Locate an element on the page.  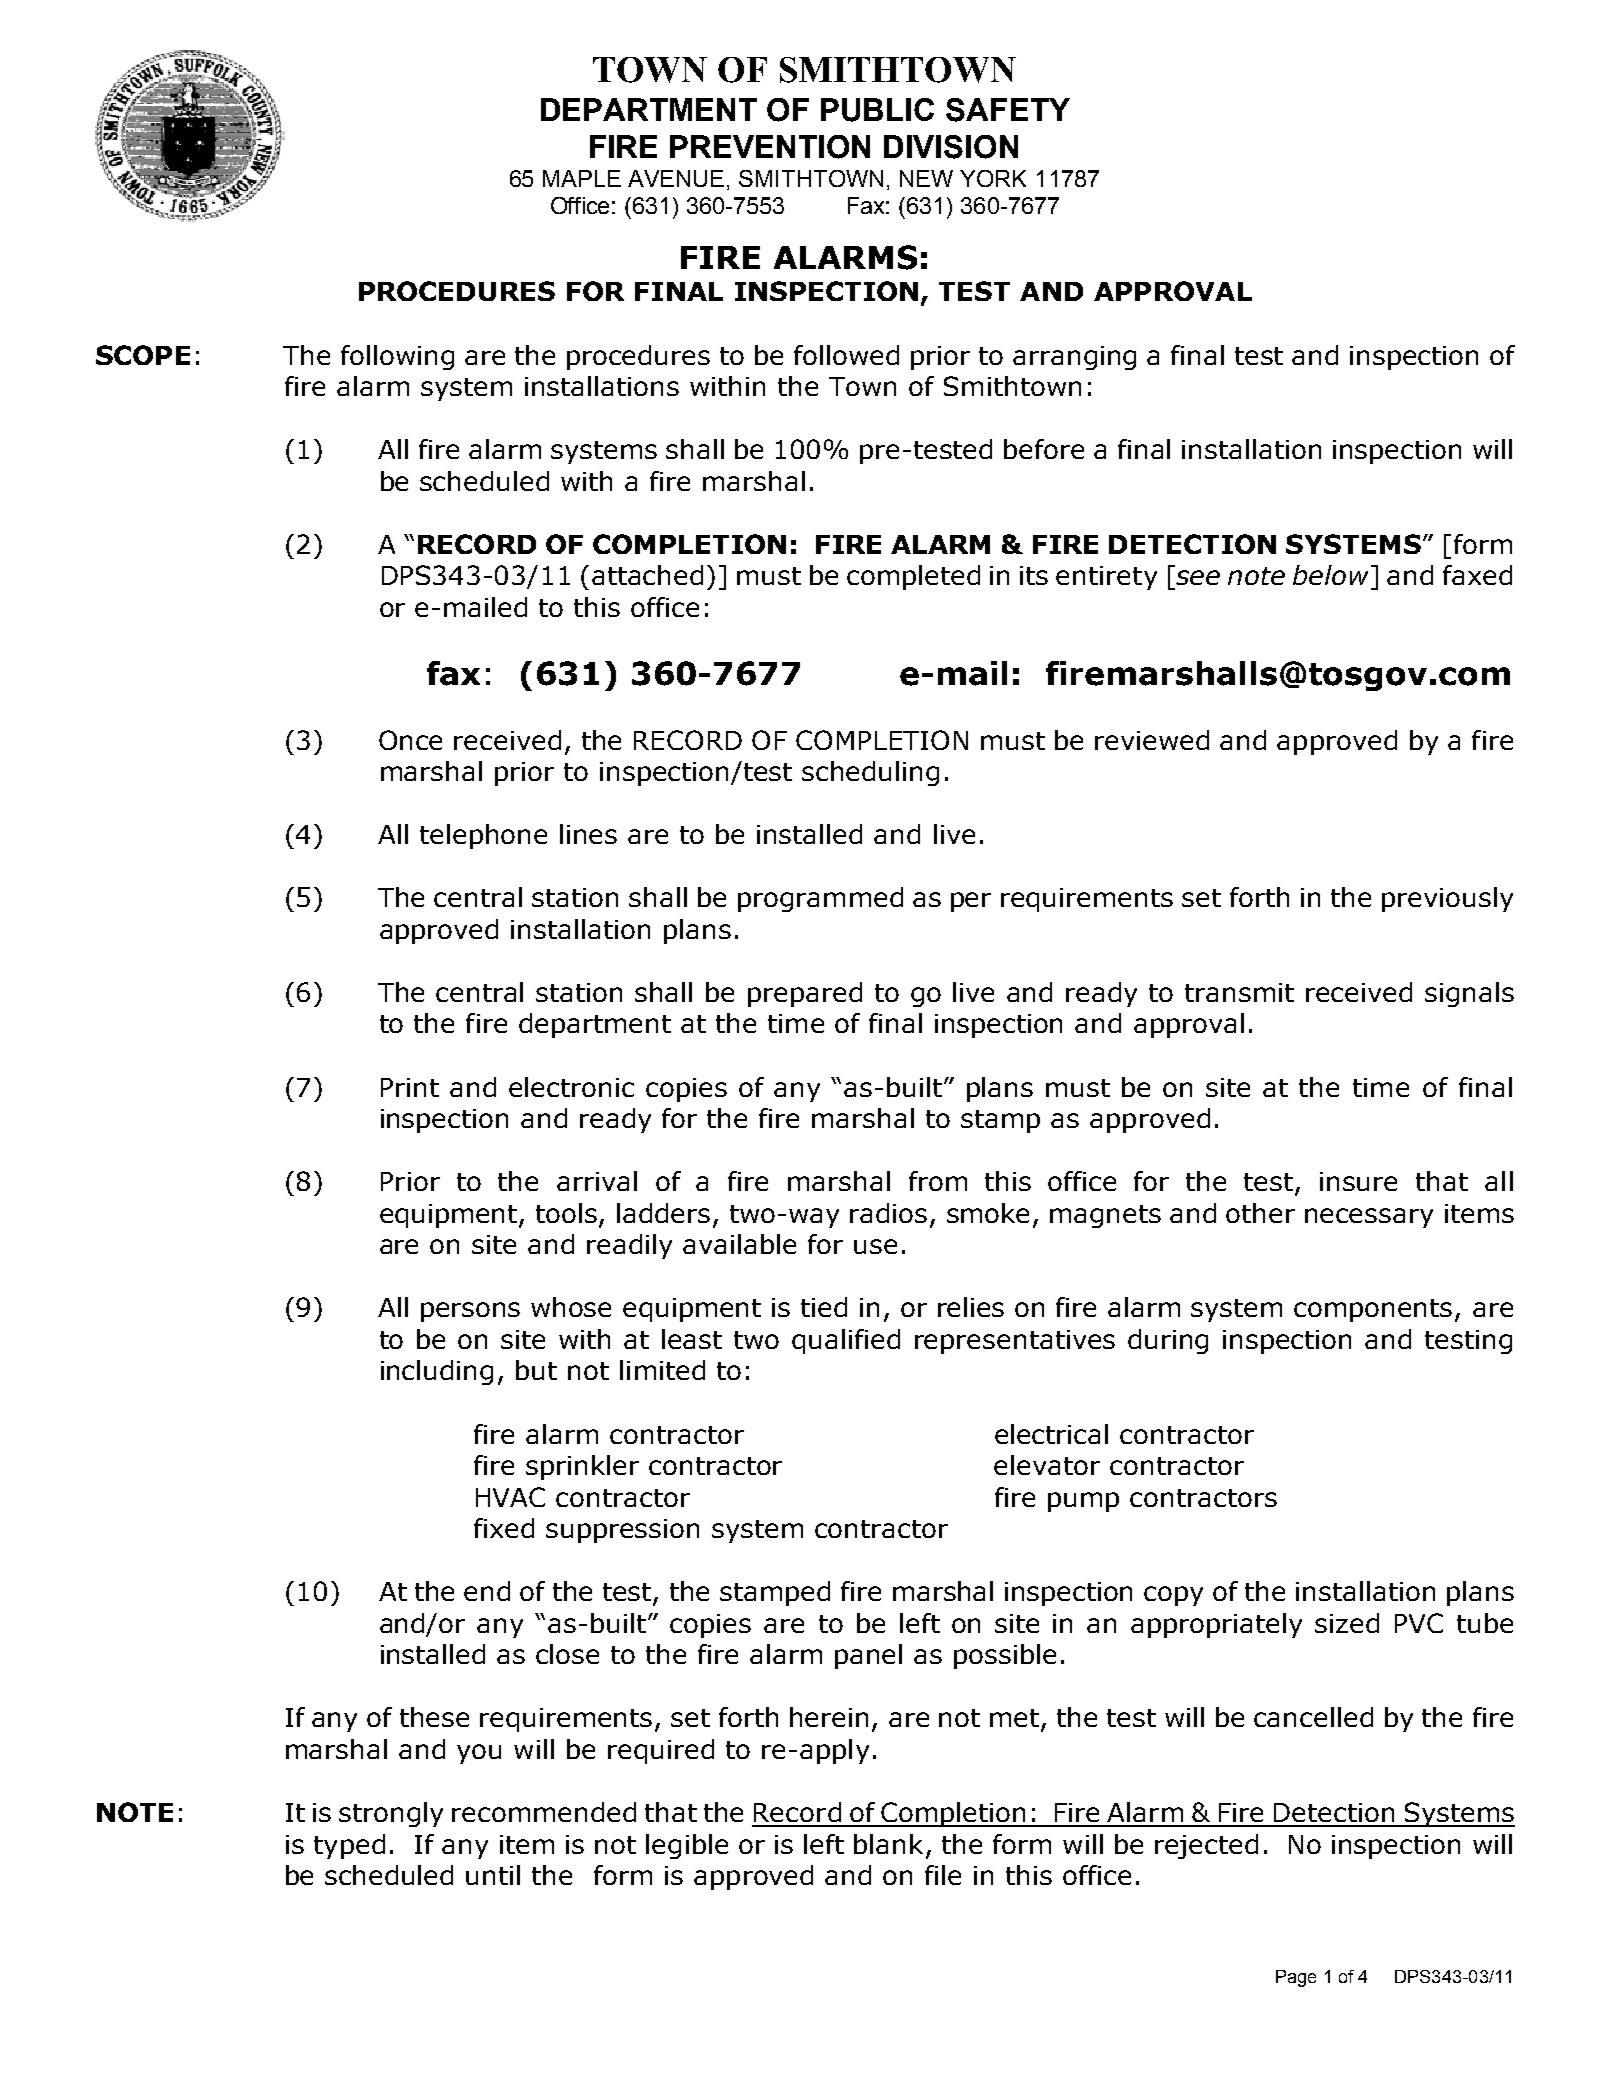
scheduling is located at coordinates (870, 773).
